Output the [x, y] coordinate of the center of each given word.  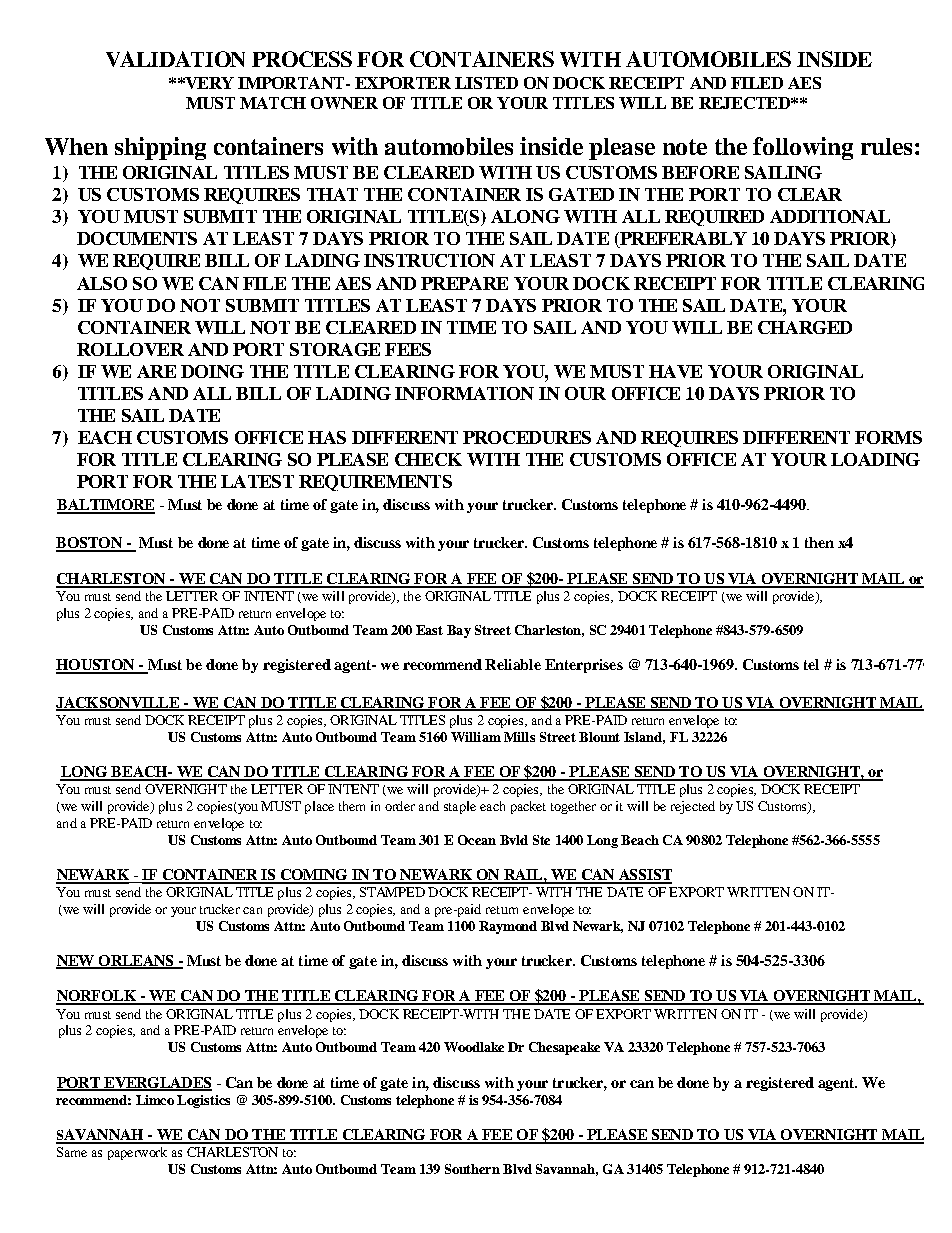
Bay [459, 631]
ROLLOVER [130, 349]
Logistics [203, 1101]
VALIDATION [175, 59]
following [803, 148]
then [819, 542]
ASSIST [644, 876]
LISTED [486, 83]
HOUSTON [96, 666]
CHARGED [805, 327]
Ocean [477, 840]
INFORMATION [464, 393]
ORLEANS [136, 962]
